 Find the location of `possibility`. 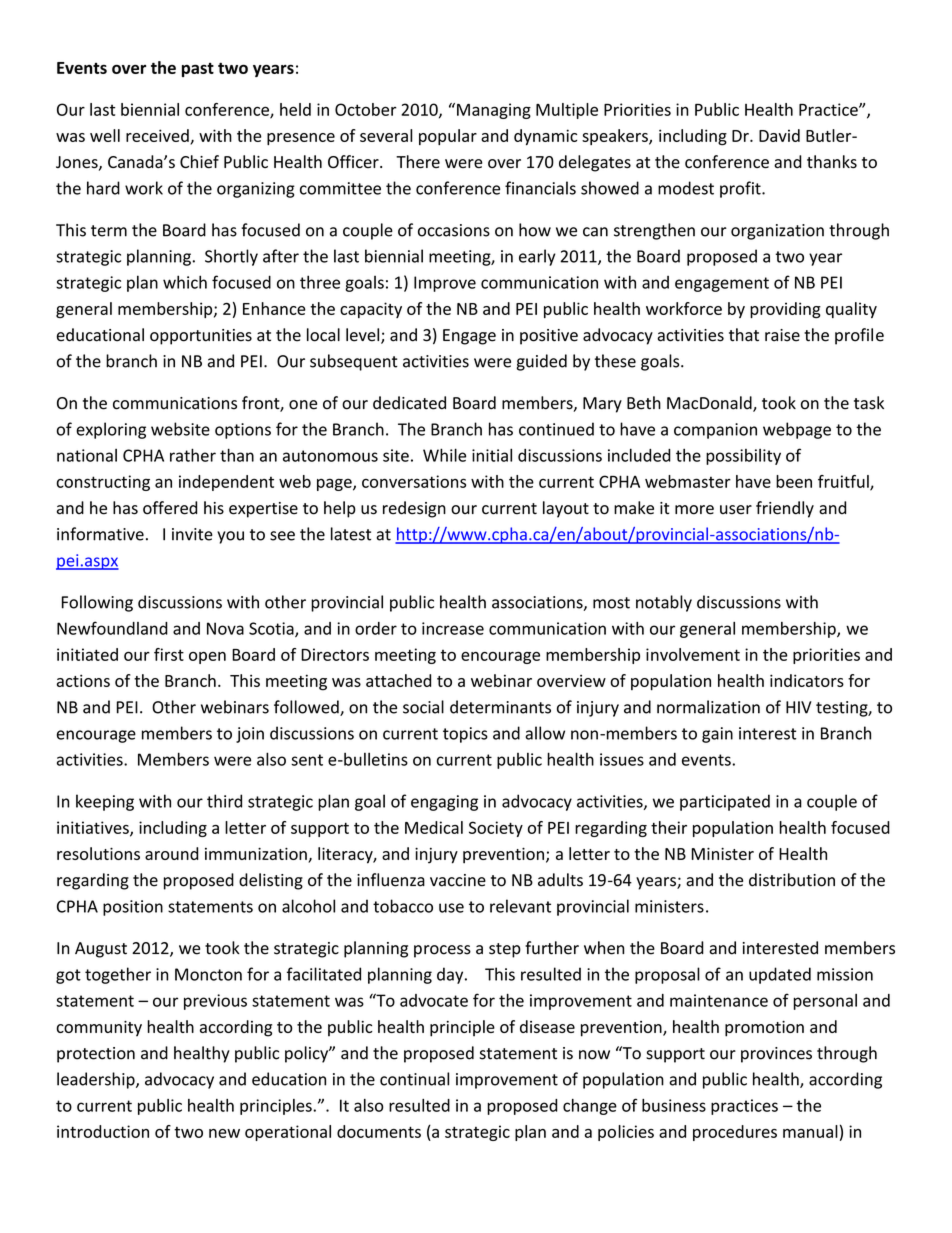

possibility is located at coordinates (743, 457).
